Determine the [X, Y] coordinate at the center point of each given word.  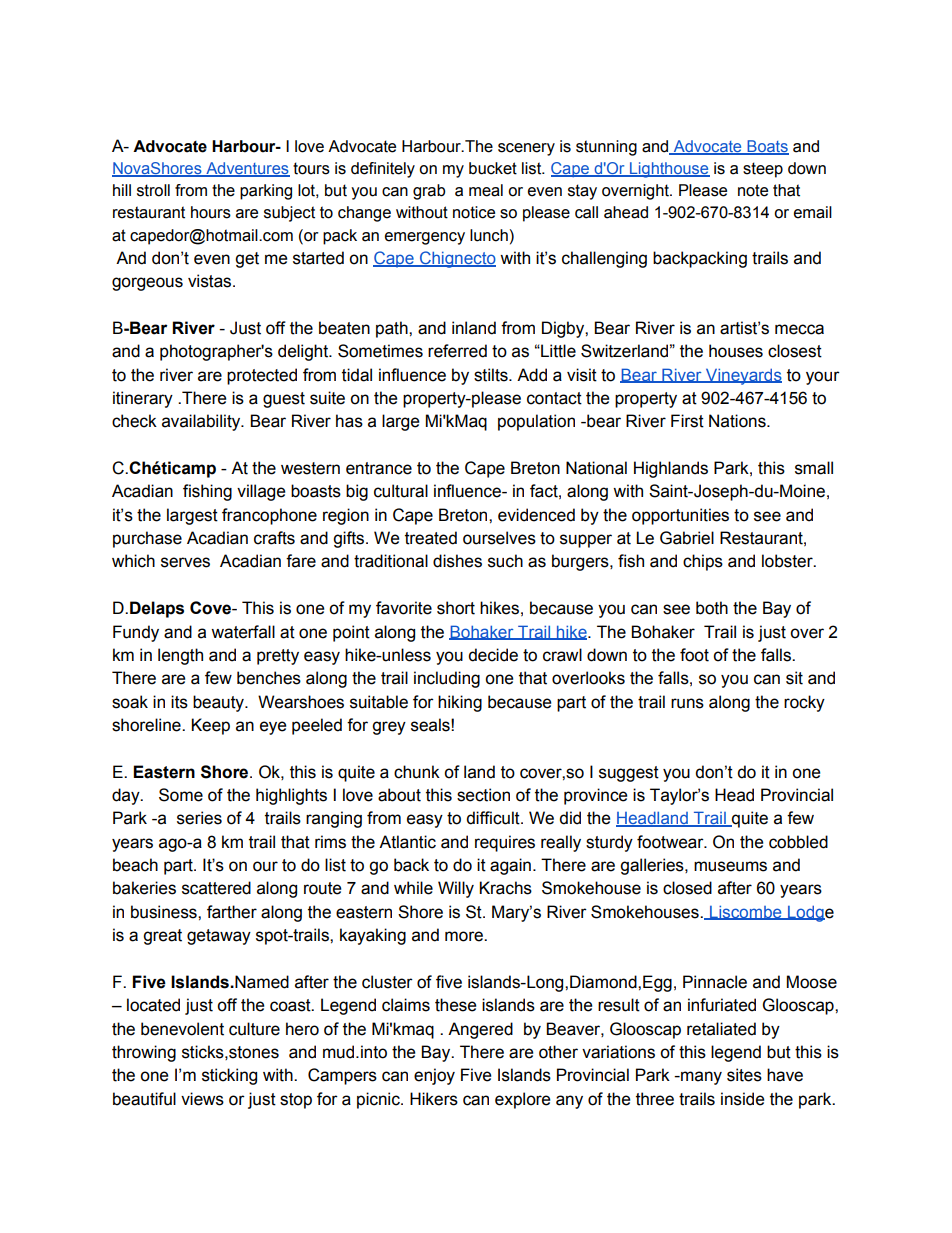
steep [763, 170]
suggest [629, 774]
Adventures [247, 169]
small [814, 468]
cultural [401, 491]
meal [486, 190]
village [261, 492]
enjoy [434, 1076]
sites [744, 1075]
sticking [229, 1076]
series [199, 818]
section [483, 795]
